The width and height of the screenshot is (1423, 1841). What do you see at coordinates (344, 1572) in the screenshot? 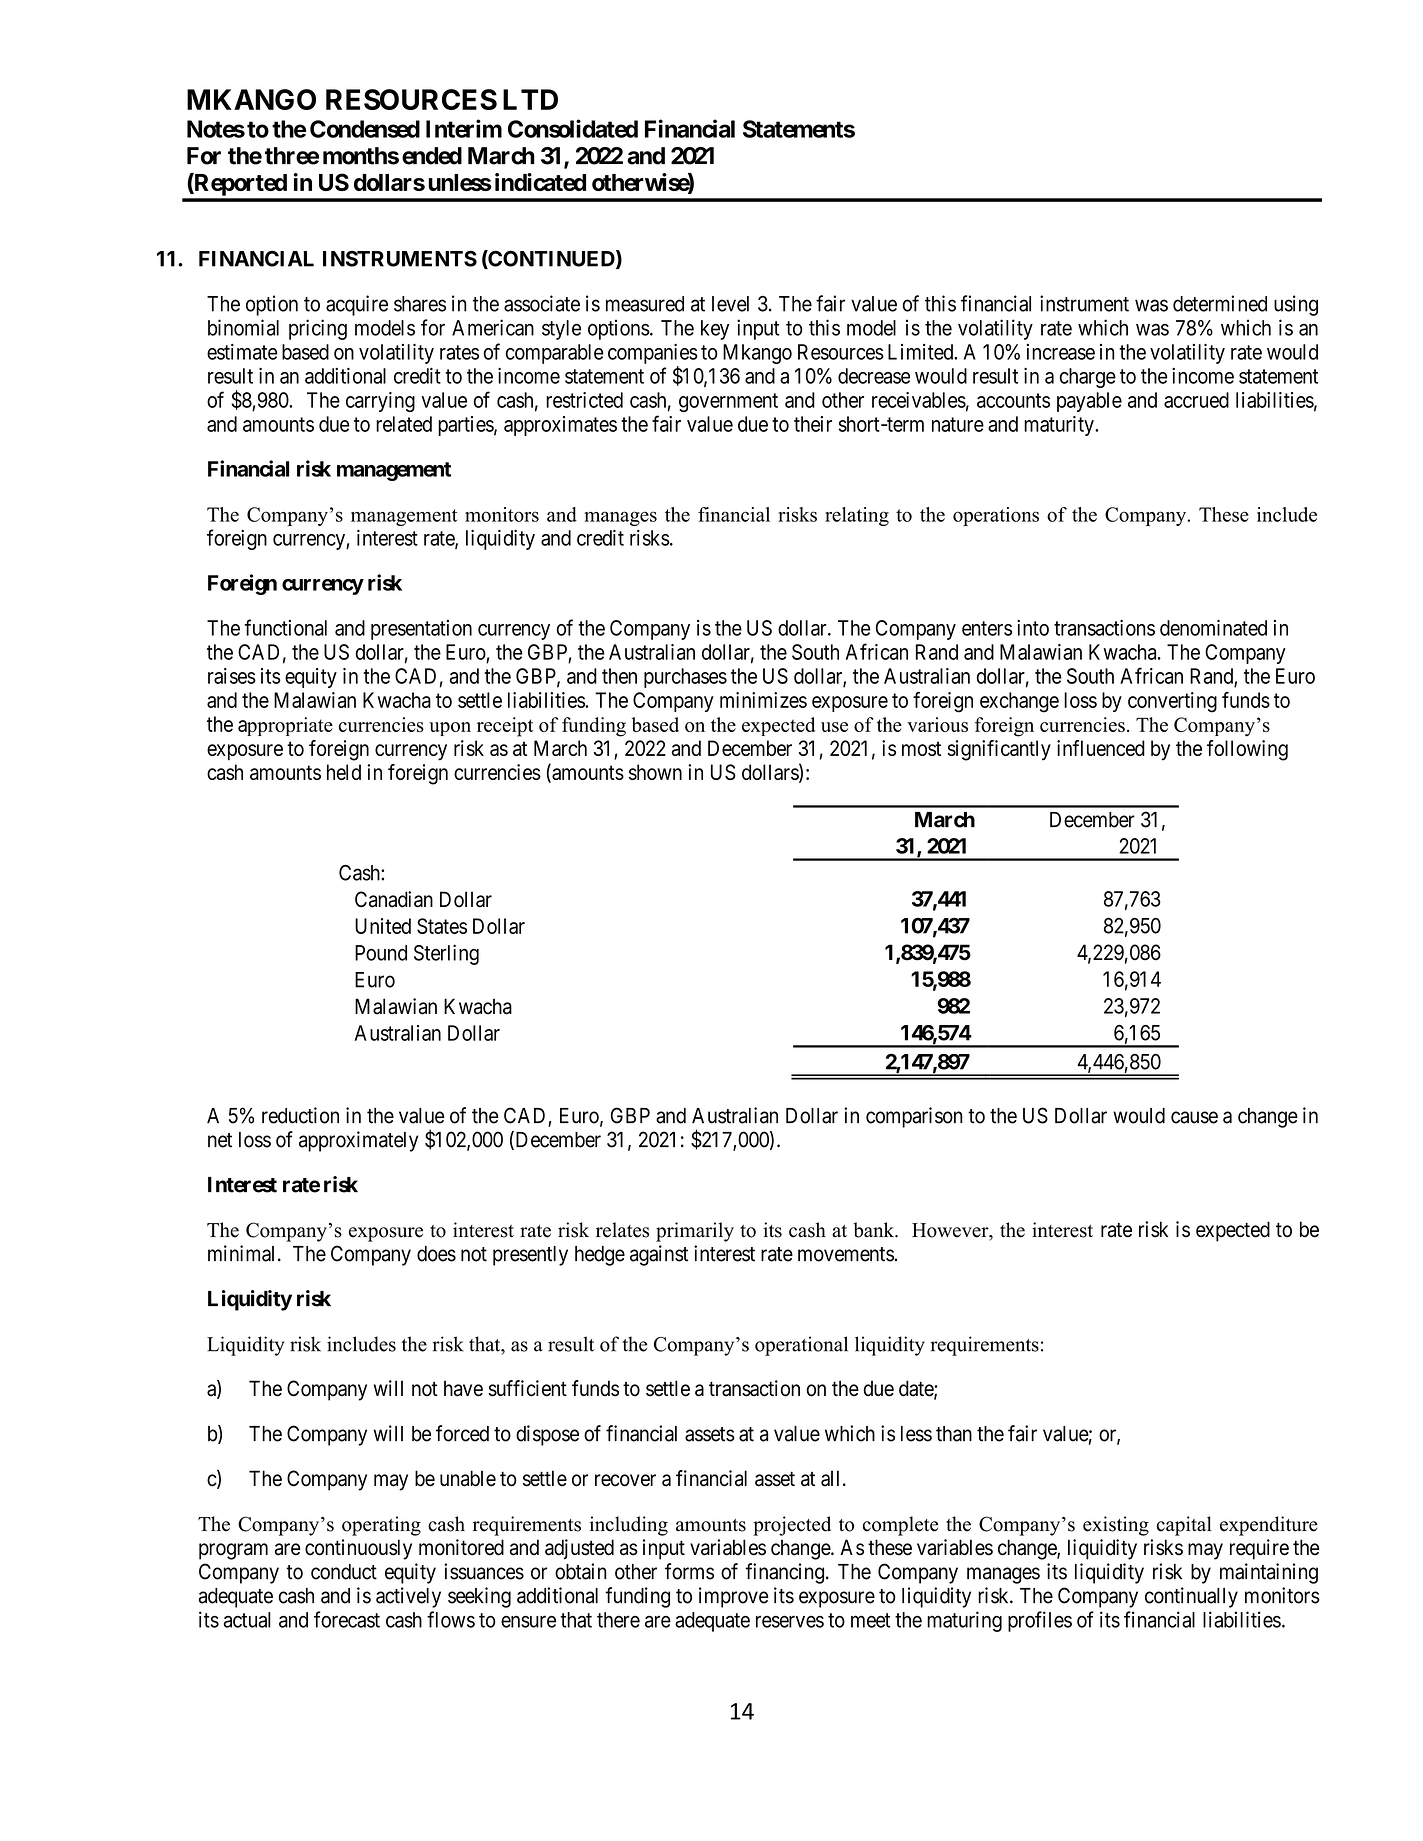
I see `conduct` at bounding box center [344, 1572].
